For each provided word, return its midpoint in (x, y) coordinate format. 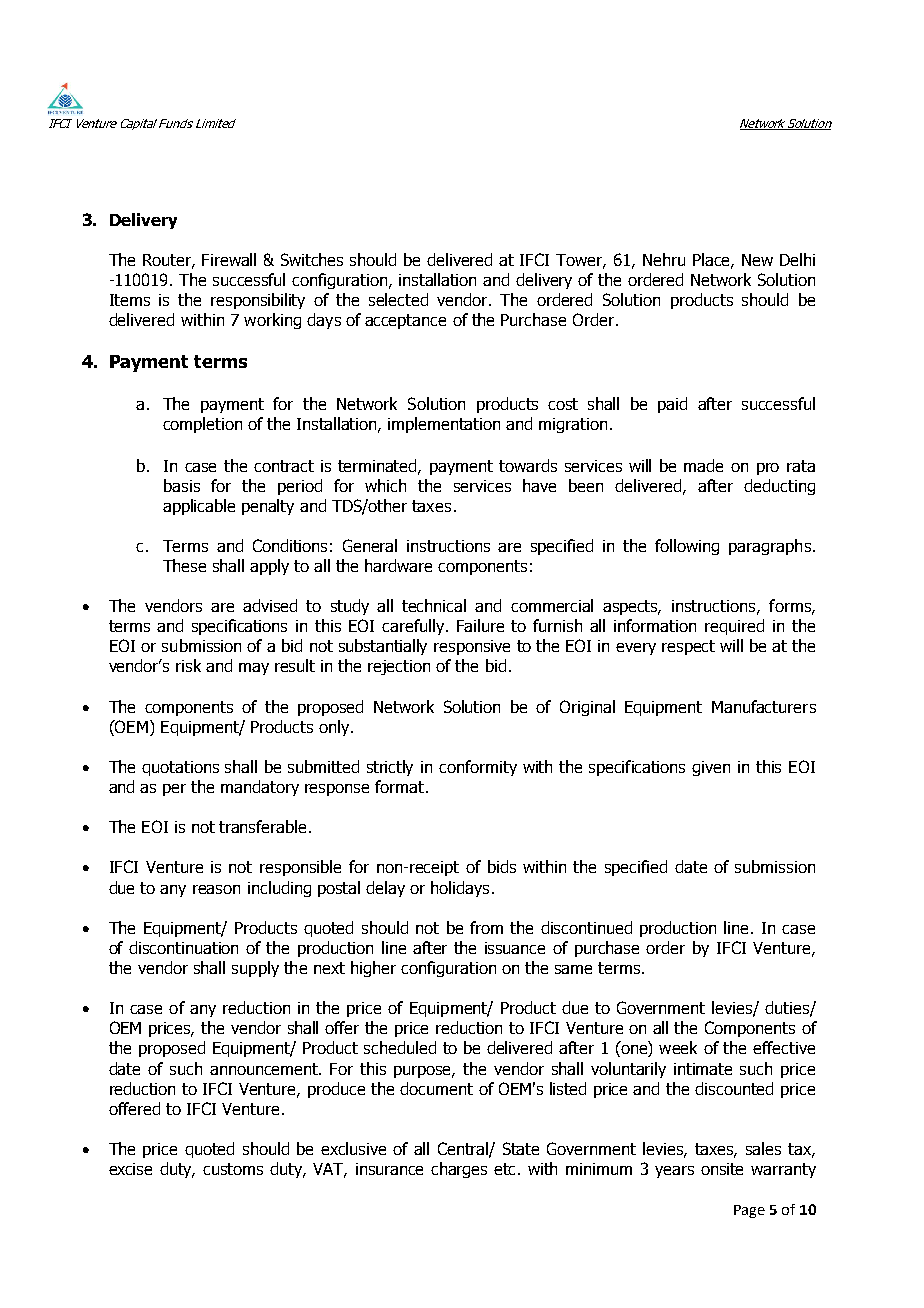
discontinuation (183, 947)
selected (398, 299)
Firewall (229, 259)
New (757, 260)
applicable (199, 507)
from (486, 927)
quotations (180, 768)
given (711, 768)
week (678, 1047)
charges (459, 1170)
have (539, 485)
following (687, 547)
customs (233, 1169)
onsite (722, 1169)
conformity (478, 768)
